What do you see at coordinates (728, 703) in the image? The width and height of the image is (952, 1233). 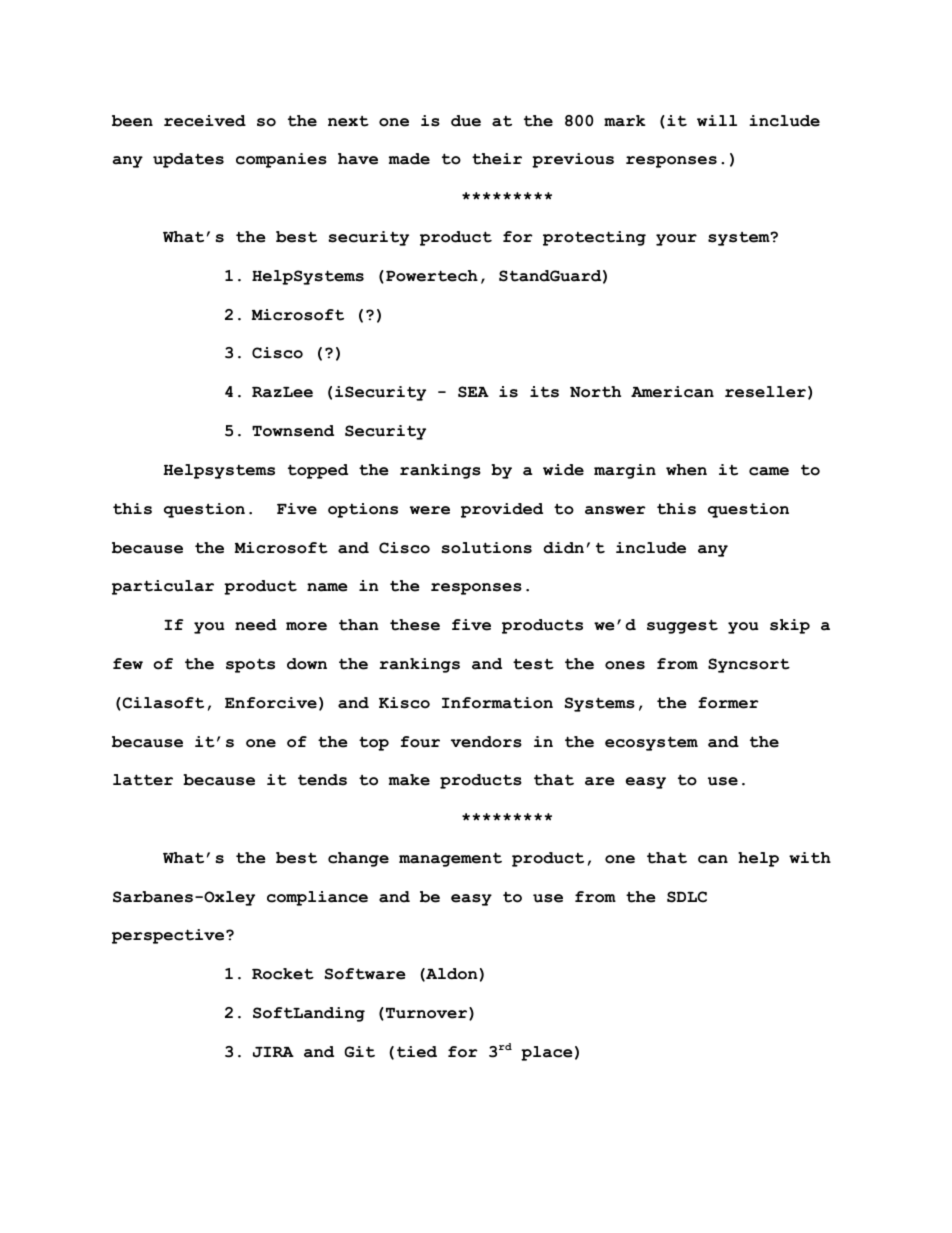 I see `former` at bounding box center [728, 703].
